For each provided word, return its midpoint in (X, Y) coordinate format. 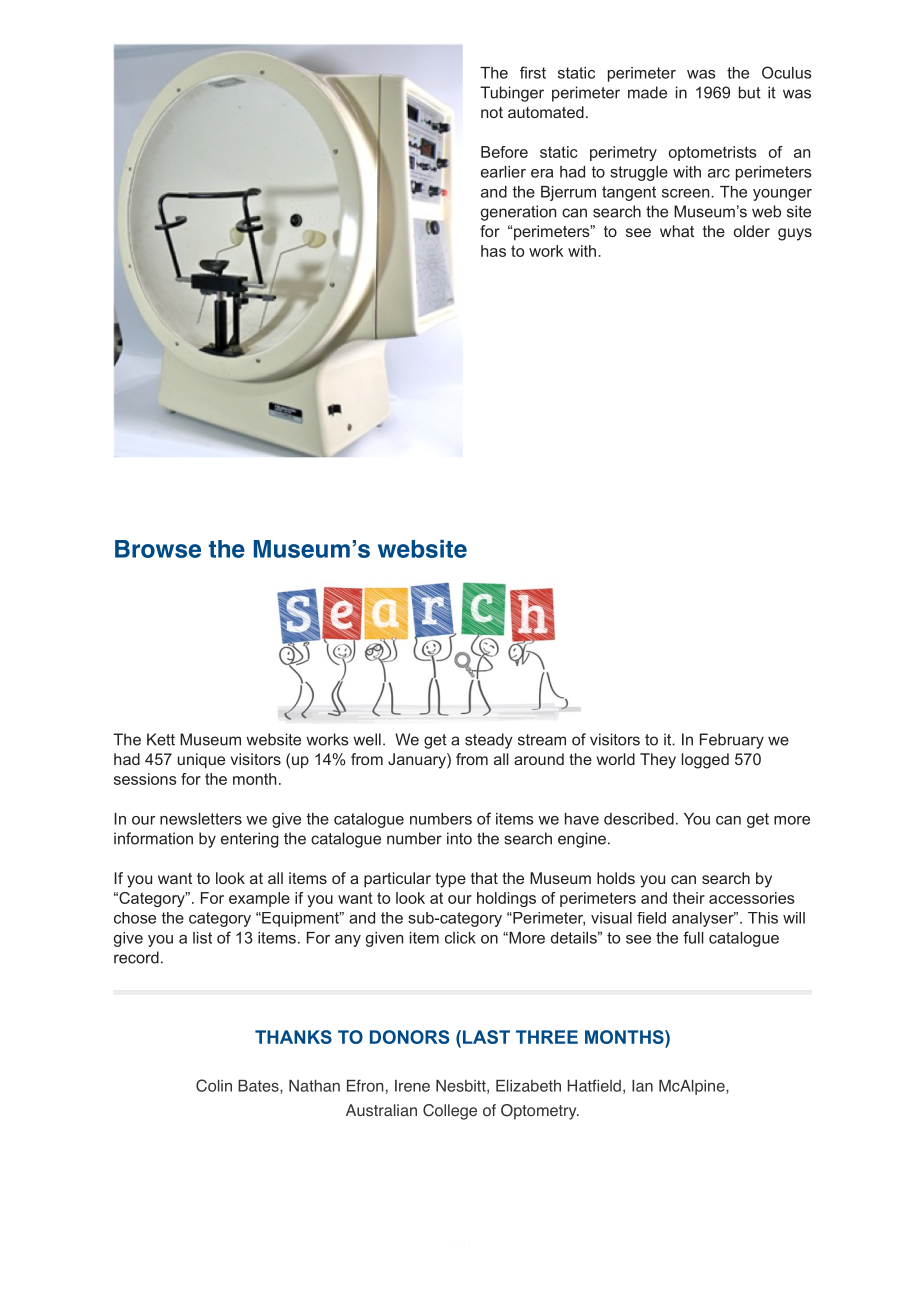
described (639, 819)
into (459, 838)
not (492, 112)
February (732, 741)
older (752, 231)
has (493, 251)
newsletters (201, 819)
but (750, 92)
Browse (158, 549)
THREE (547, 1037)
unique (201, 761)
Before (504, 152)
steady (489, 741)
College (450, 1112)
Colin (214, 1085)
